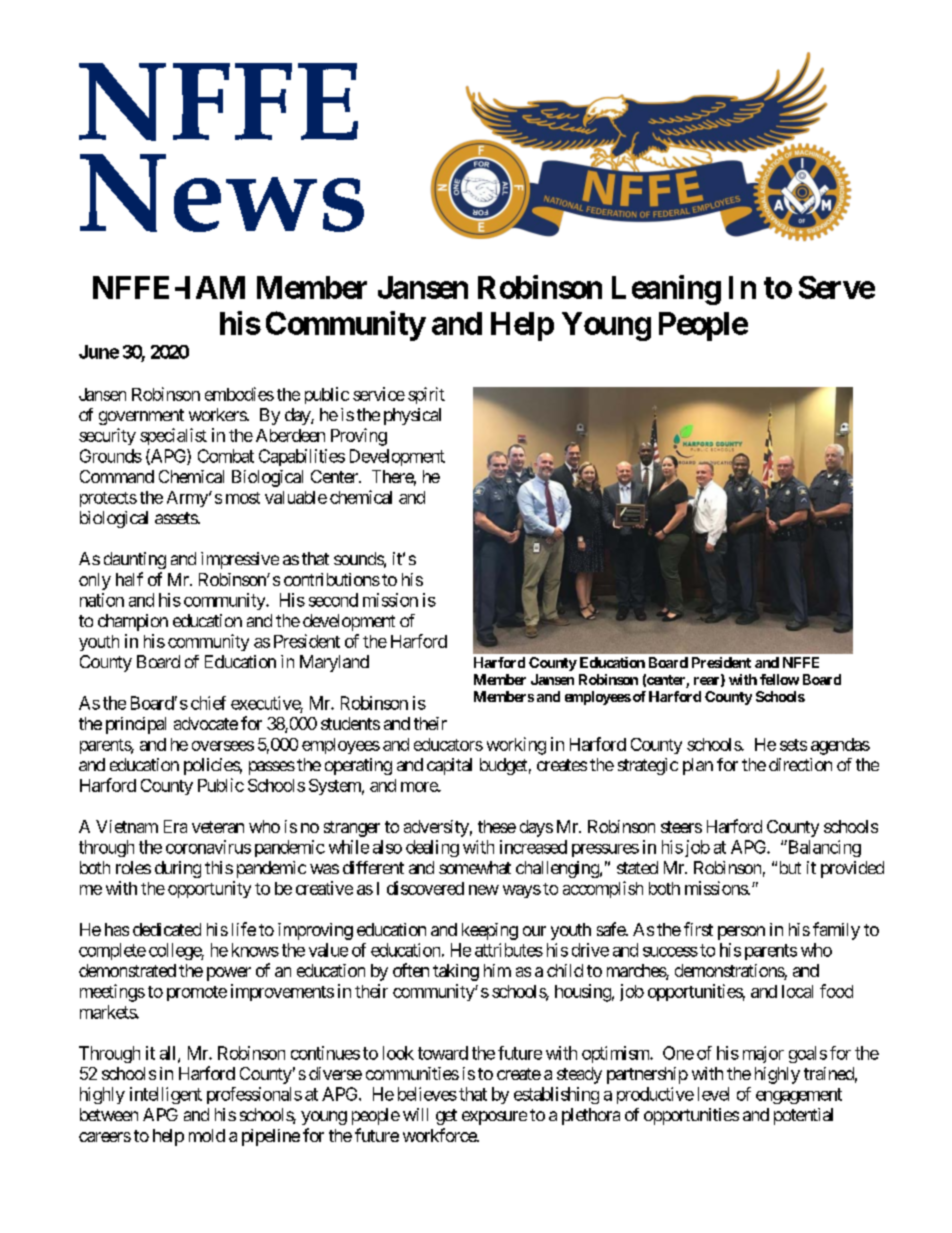 The width and height of the screenshot is (952, 1233). Describe the element at coordinates (426, 395) in the screenshot. I see `spirit` at that location.
